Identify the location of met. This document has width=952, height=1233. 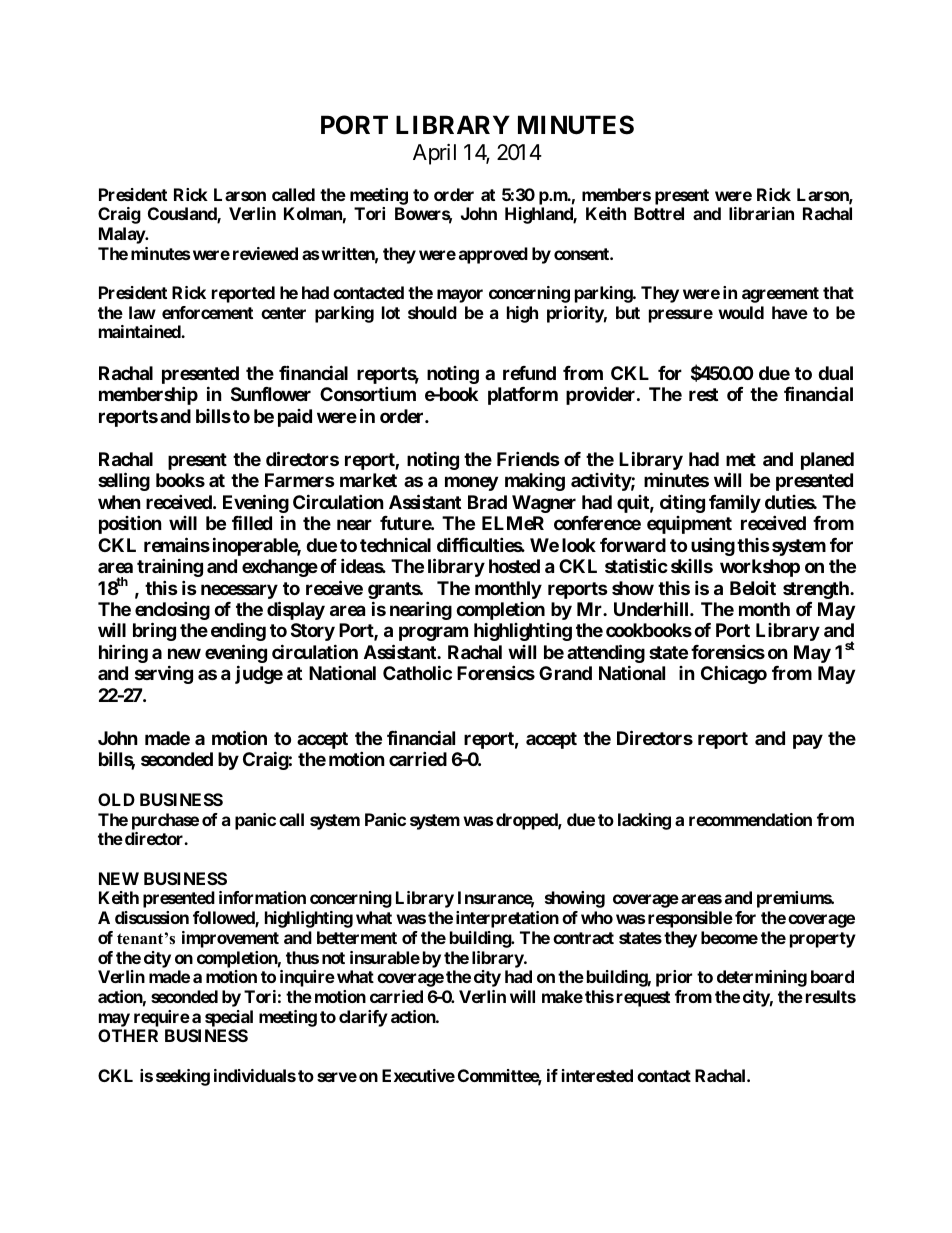
(741, 459).
